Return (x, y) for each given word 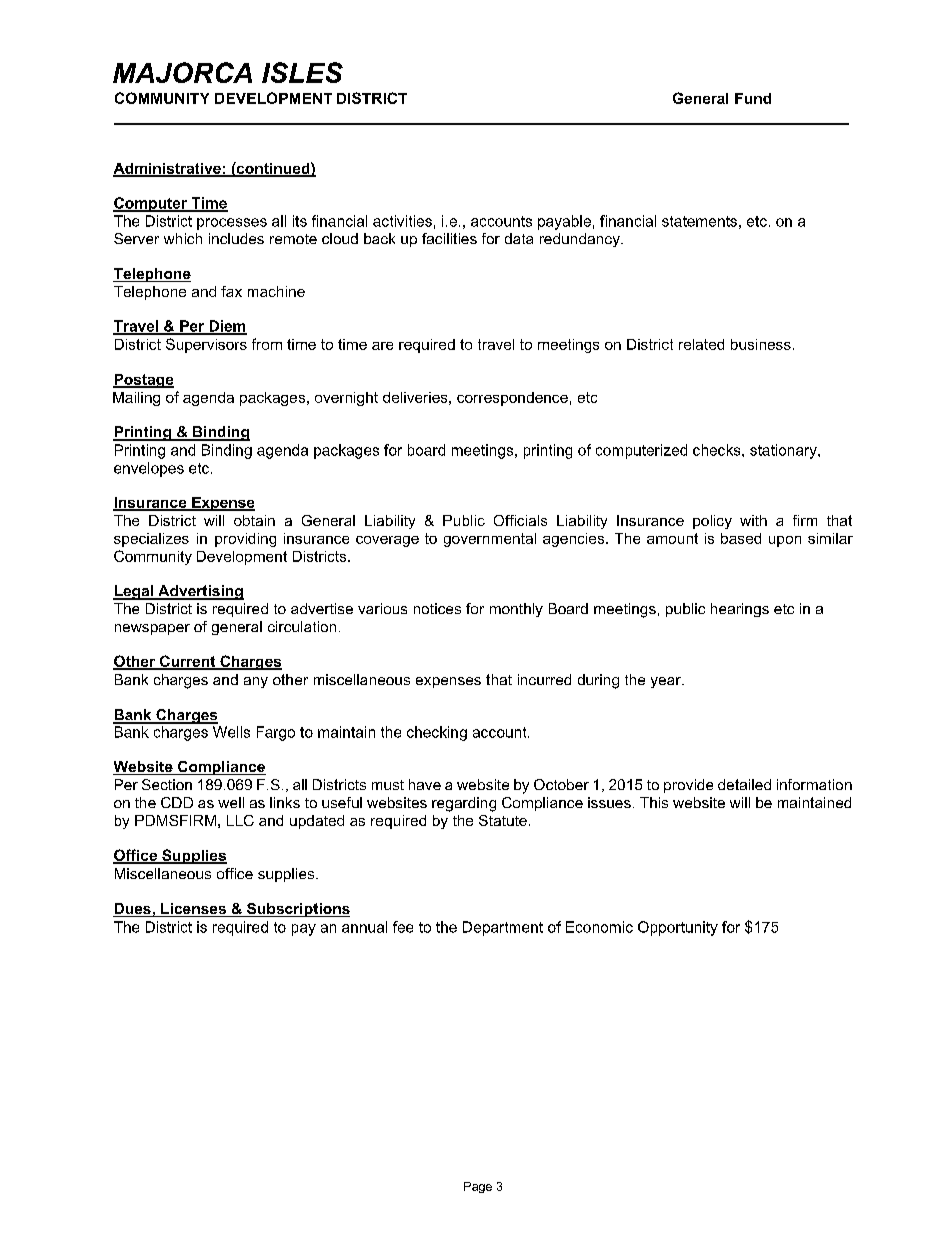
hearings (740, 610)
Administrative (168, 169)
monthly (516, 610)
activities (402, 221)
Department (503, 928)
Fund (753, 98)
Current (187, 662)
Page (478, 1187)
